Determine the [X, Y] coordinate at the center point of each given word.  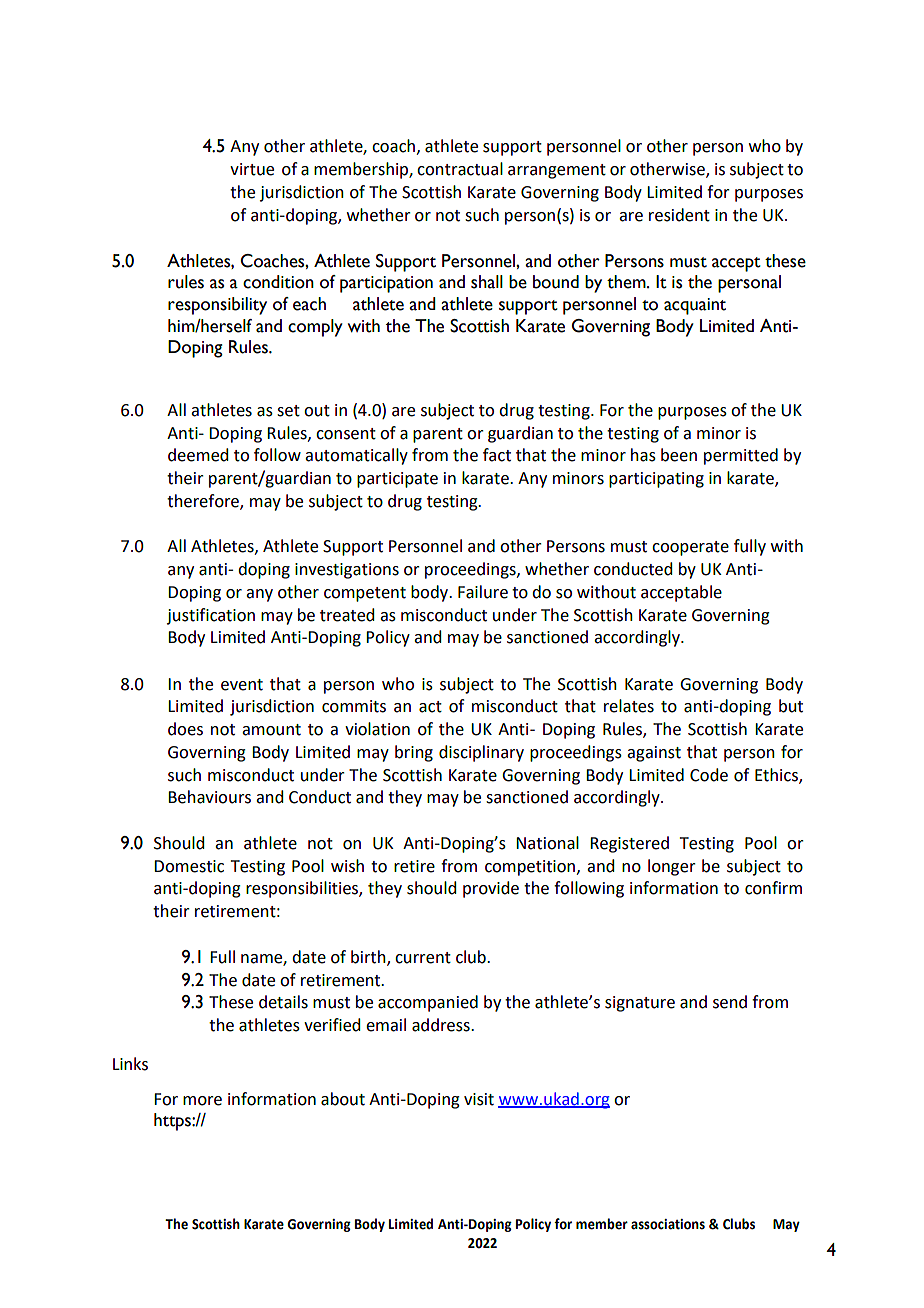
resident [679, 215]
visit [479, 1099]
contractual [460, 169]
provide [491, 889]
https [173, 1122]
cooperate [690, 548]
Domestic [189, 866]
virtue [252, 169]
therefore [204, 501]
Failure [483, 592]
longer [672, 867]
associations [668, 1224]
